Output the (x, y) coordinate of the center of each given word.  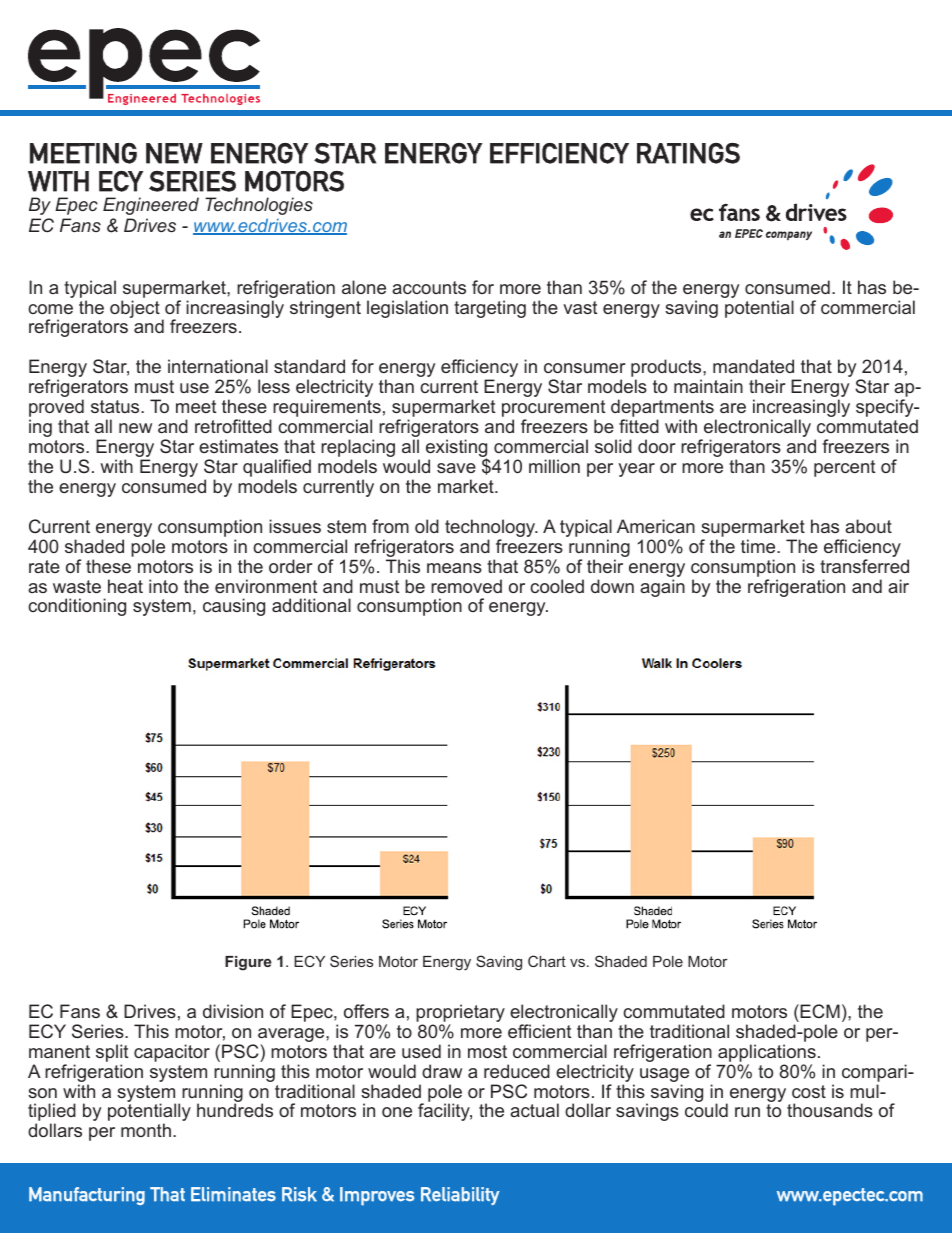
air (898, 586)
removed (466, 586)
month (146, 1130)
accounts (429, 287)
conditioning (77, 607)
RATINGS (688, 153)
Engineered (151, 206)
